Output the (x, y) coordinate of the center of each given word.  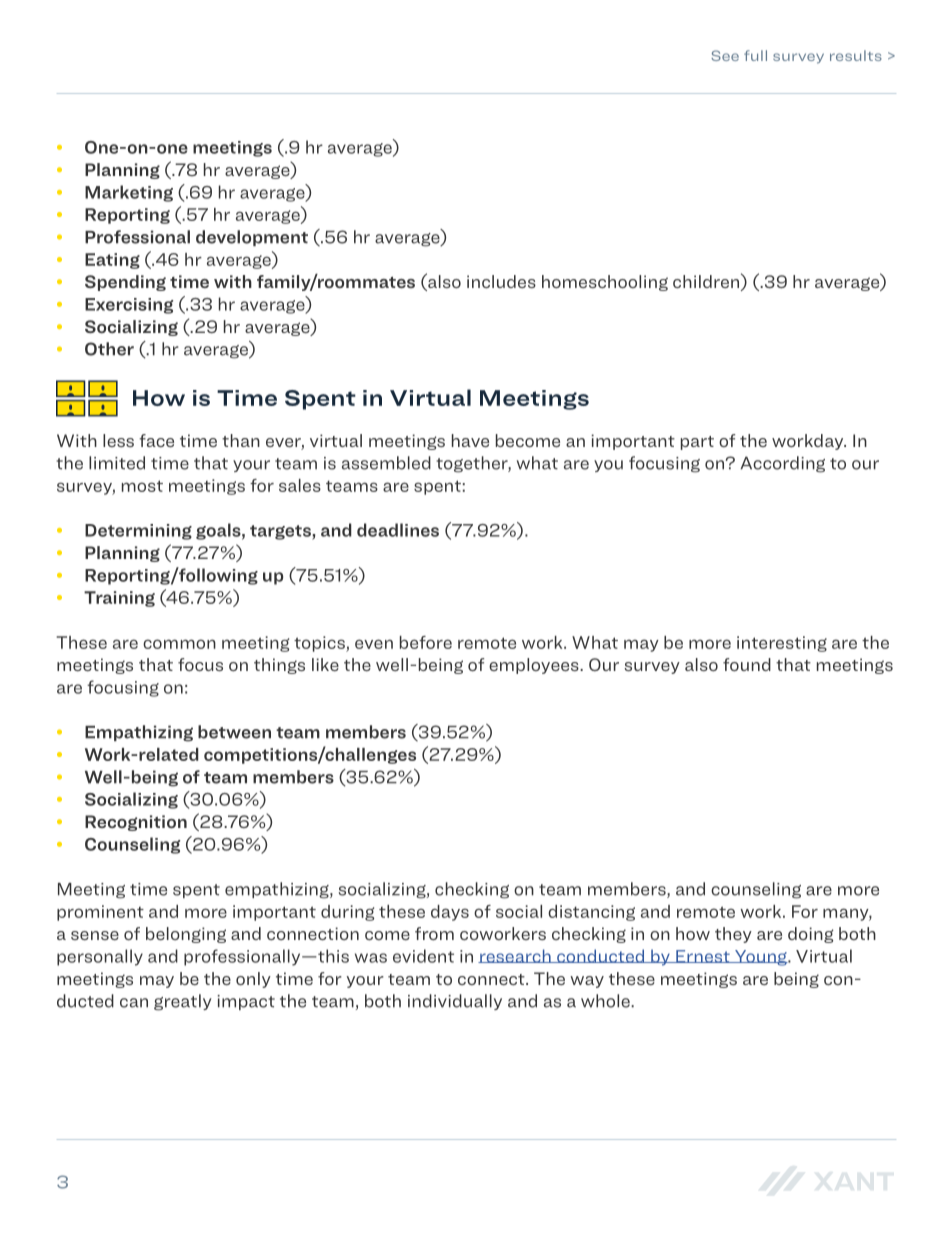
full (755, 55)
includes (501, 281)
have (470, 440)
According (782, 464)
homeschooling (605, 283)
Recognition (136, 823)
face (156, 440)
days (450, 913)
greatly (183, 1002)
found (747, 664)
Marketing (129, 193)
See (725, 55)
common (179, 644)
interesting (782, 644)
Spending (125, 283)
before (426, 642)
